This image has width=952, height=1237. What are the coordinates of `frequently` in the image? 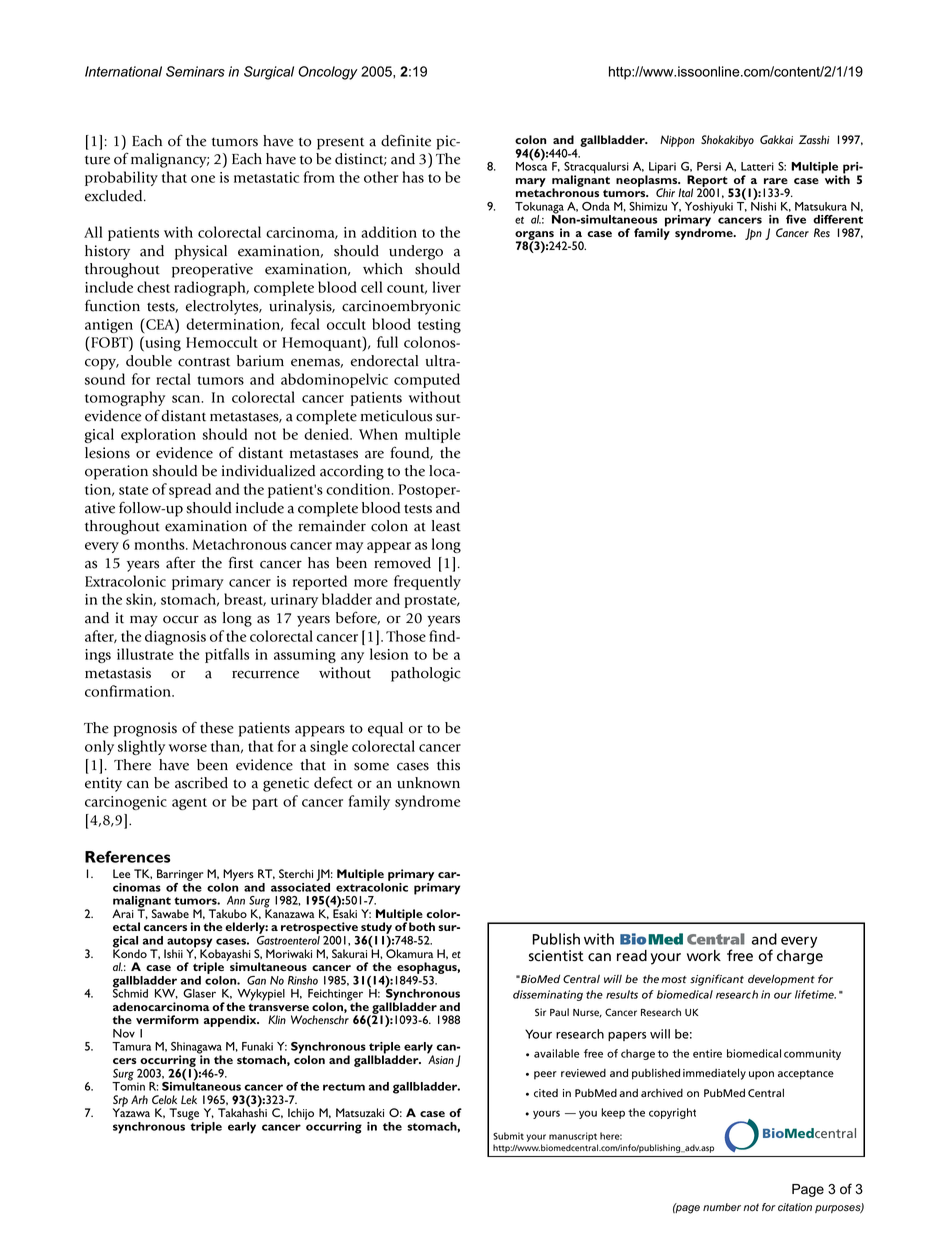 It's located at (427, 582).
